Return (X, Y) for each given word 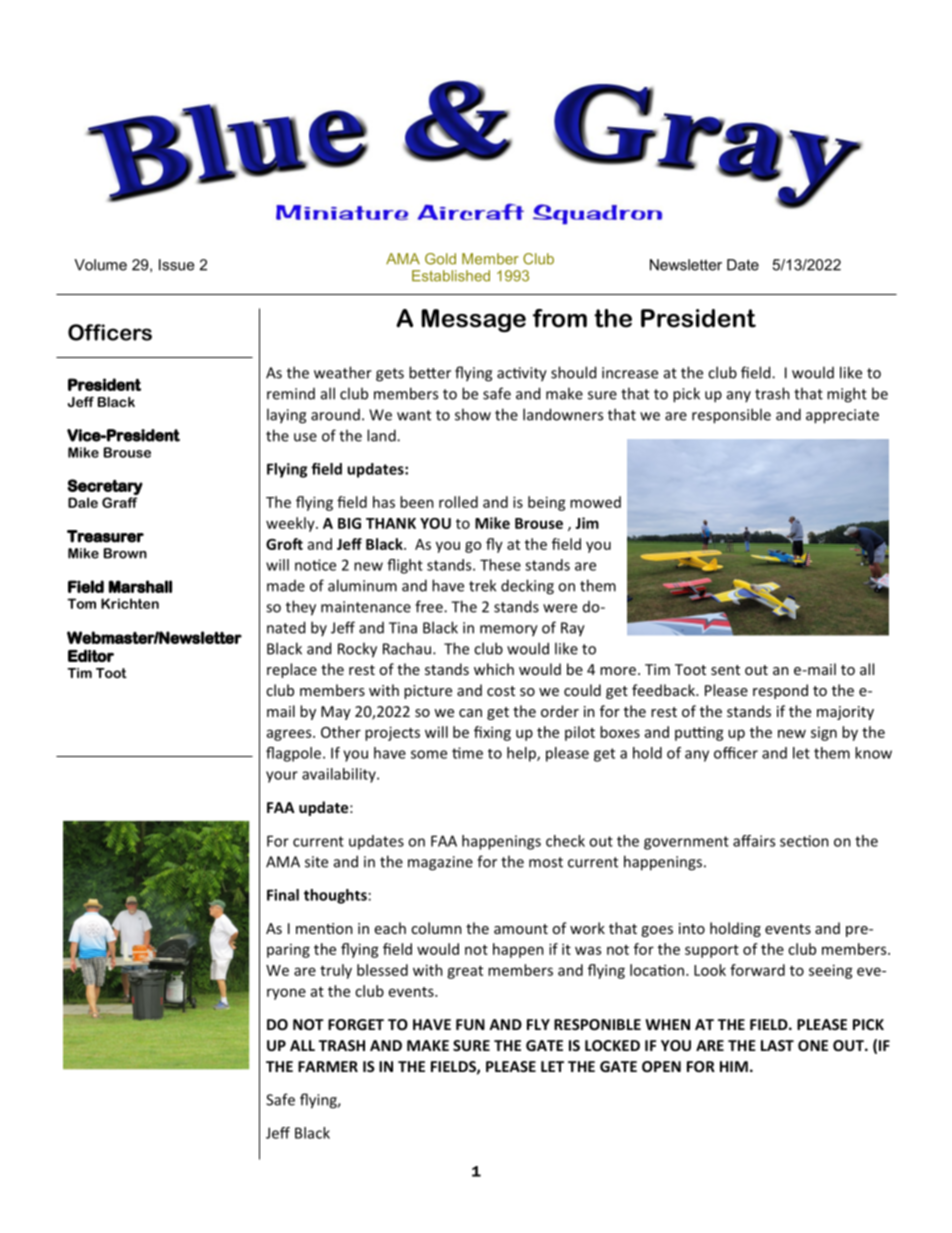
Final (283, 895)
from (560, 318)
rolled (458, 502)
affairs (754, 841)
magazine (440, 863)
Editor (91, 655)
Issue (176, 265)
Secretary (105, 487)
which (494, 669)
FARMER (328, 1066)
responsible (731, 416)
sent (725, 670)
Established (451, 276)
